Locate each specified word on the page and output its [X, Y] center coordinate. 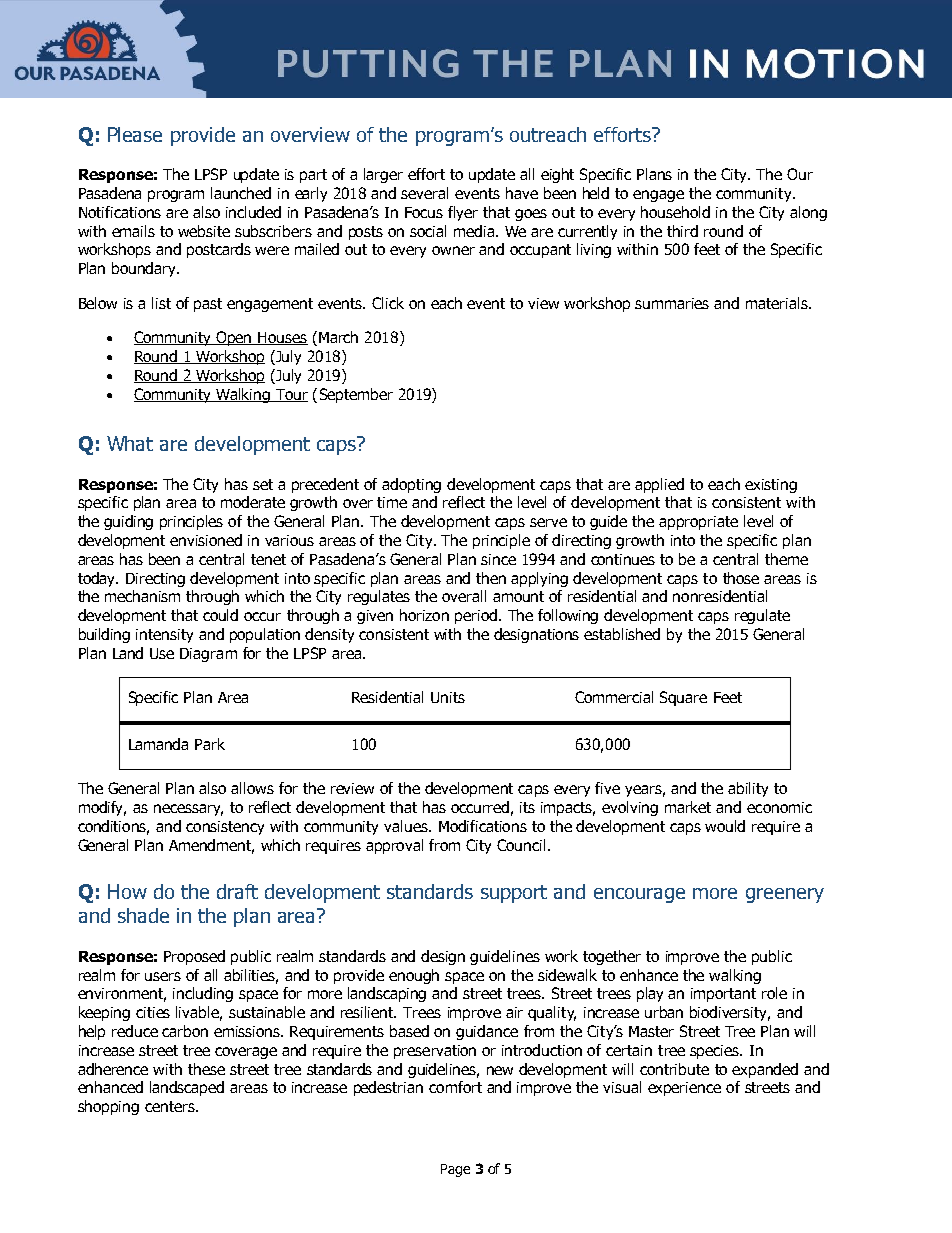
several [424, 193]
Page [455, 1170]
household [675, 212]
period [476, 616]
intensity [164, 636]
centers [171, 1106]
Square [683, 698]
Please [135, 134]
